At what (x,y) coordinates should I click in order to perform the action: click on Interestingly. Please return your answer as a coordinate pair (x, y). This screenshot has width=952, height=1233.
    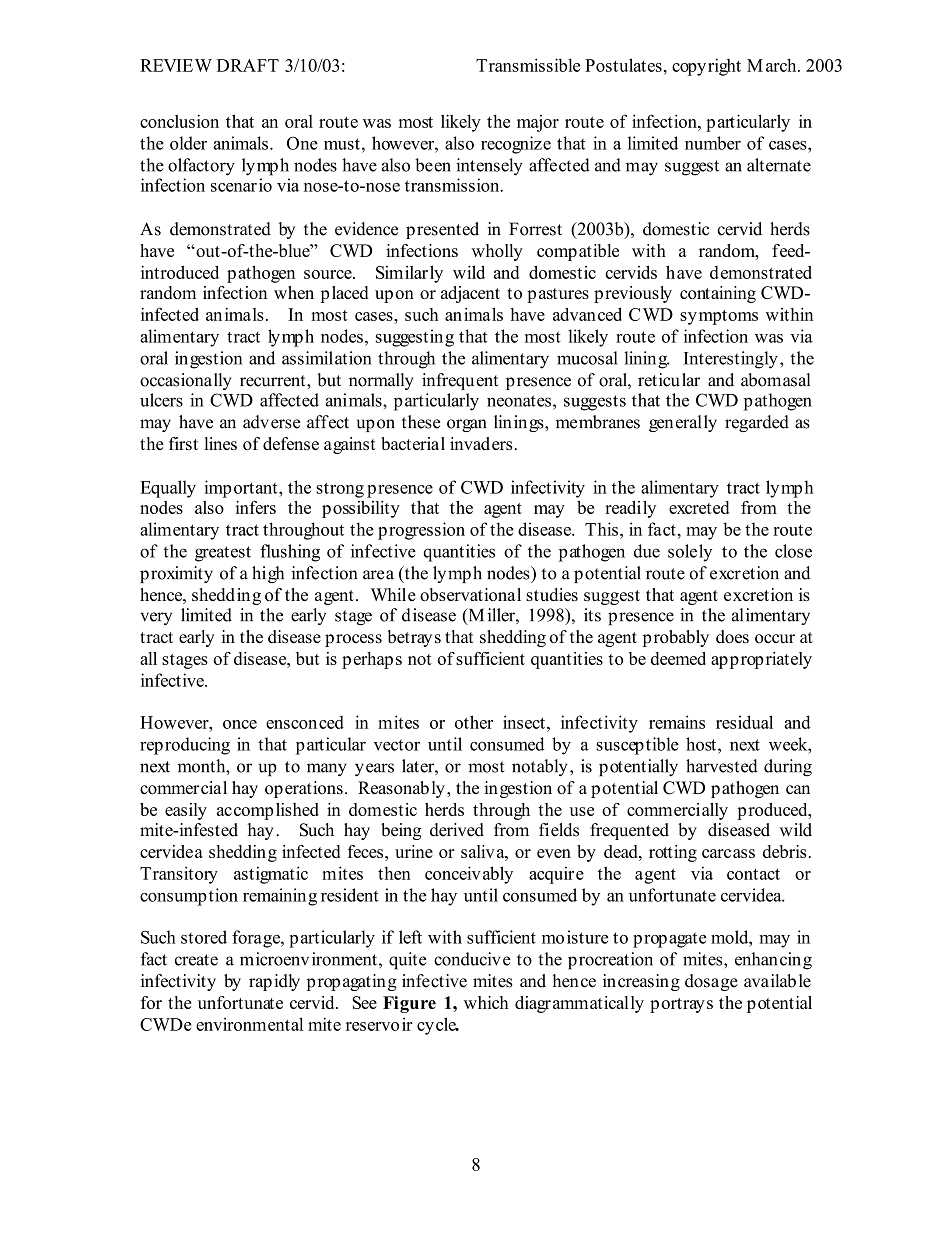
    Looking at the image, I should click on (731, 360).
